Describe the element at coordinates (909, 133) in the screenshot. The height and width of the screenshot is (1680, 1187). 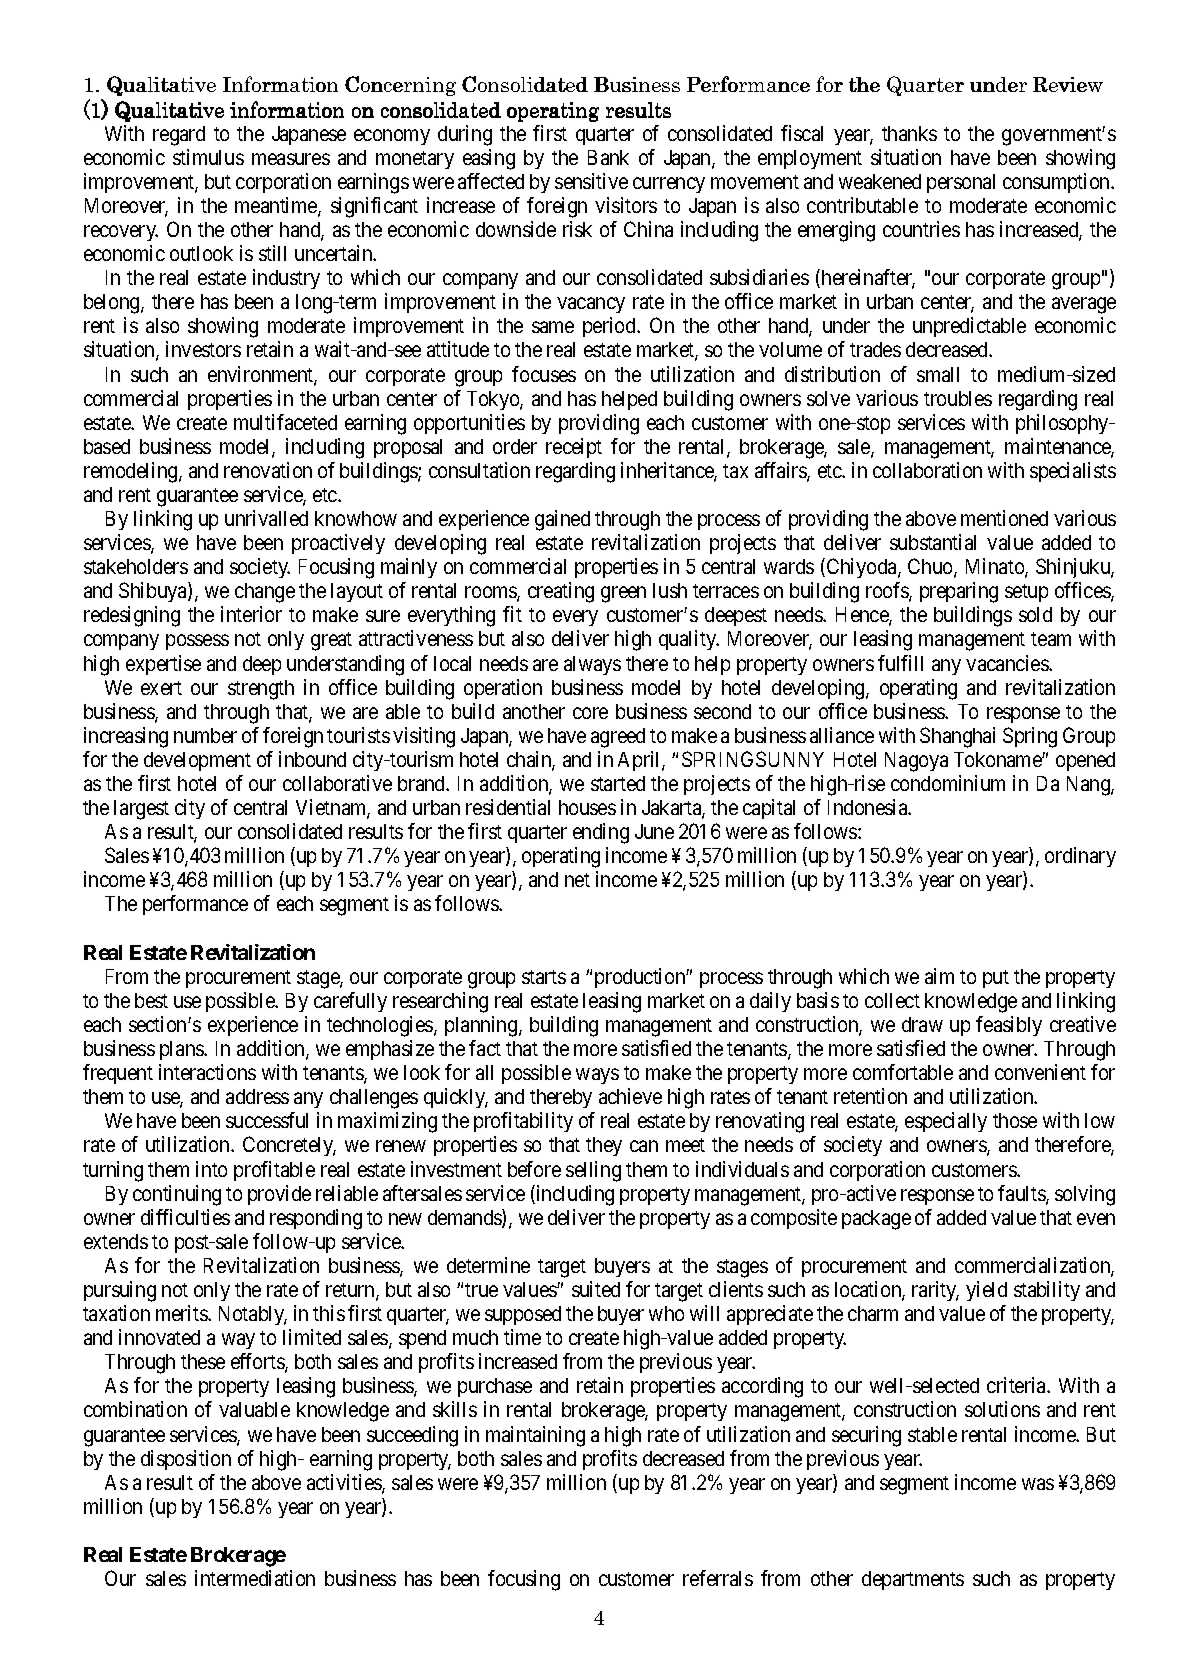
I see `thanks` at that location.
